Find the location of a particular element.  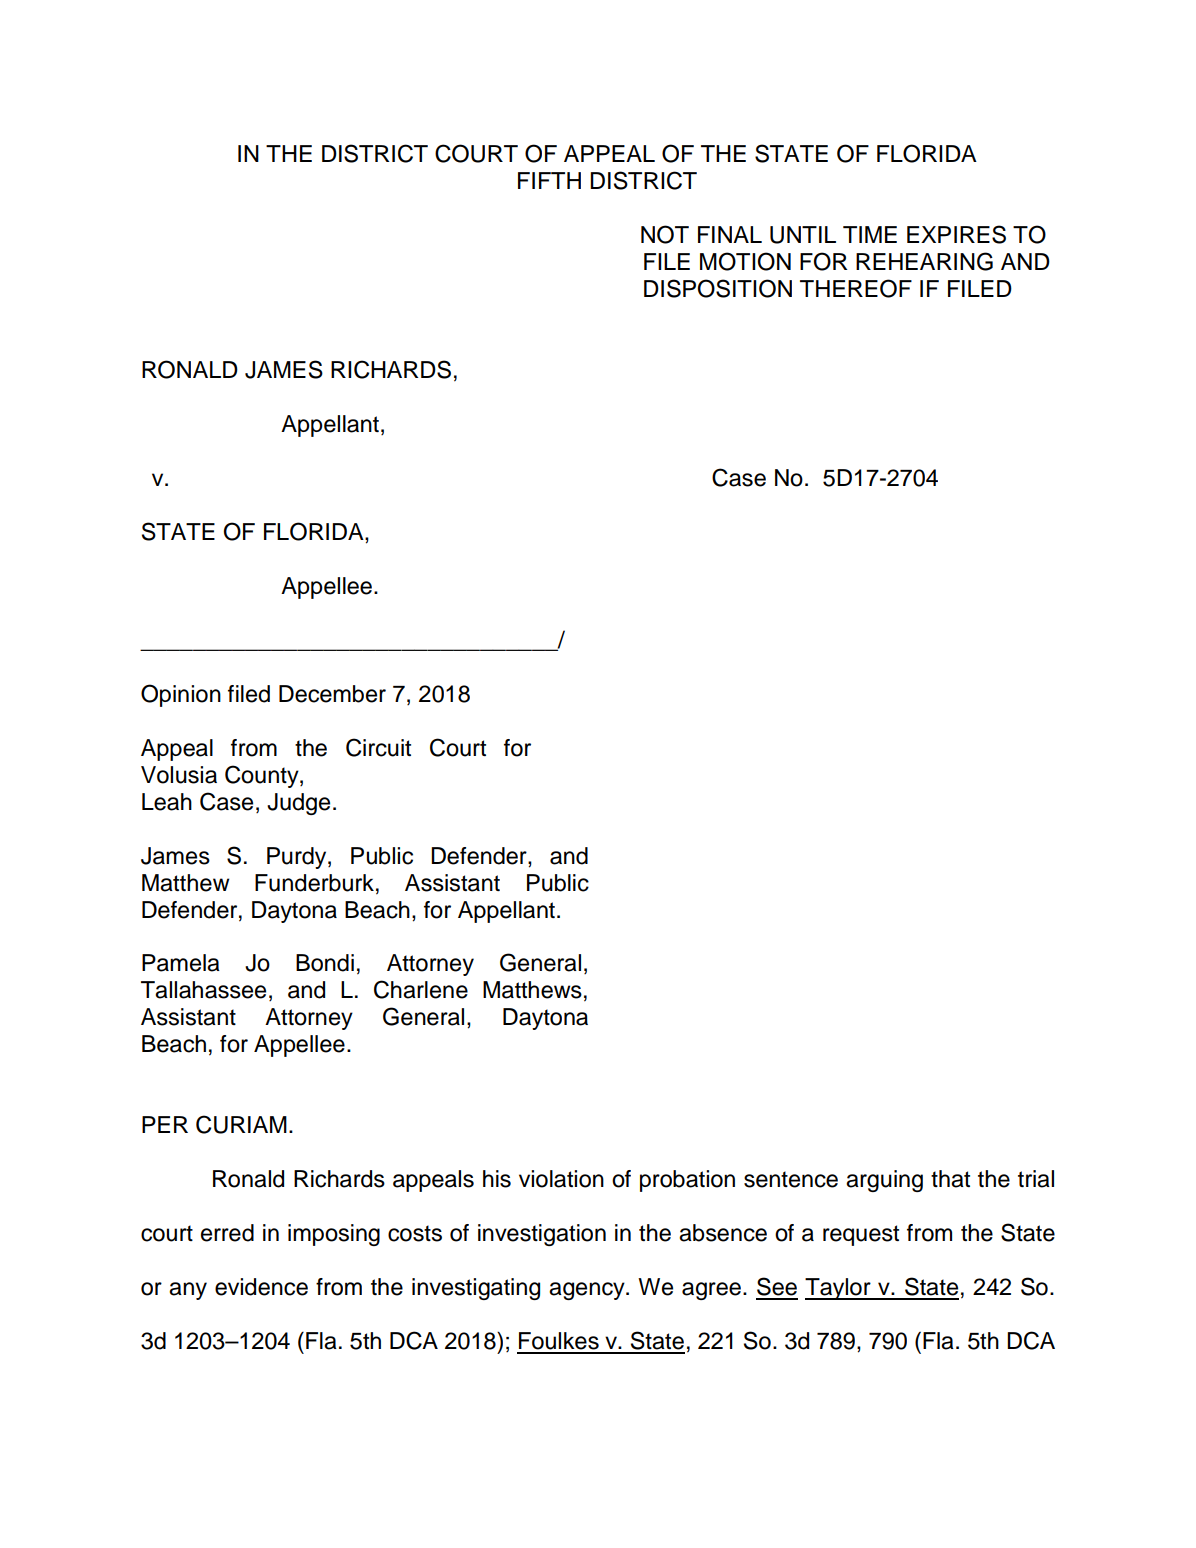

NOT is located at coordinates (665, 234).
